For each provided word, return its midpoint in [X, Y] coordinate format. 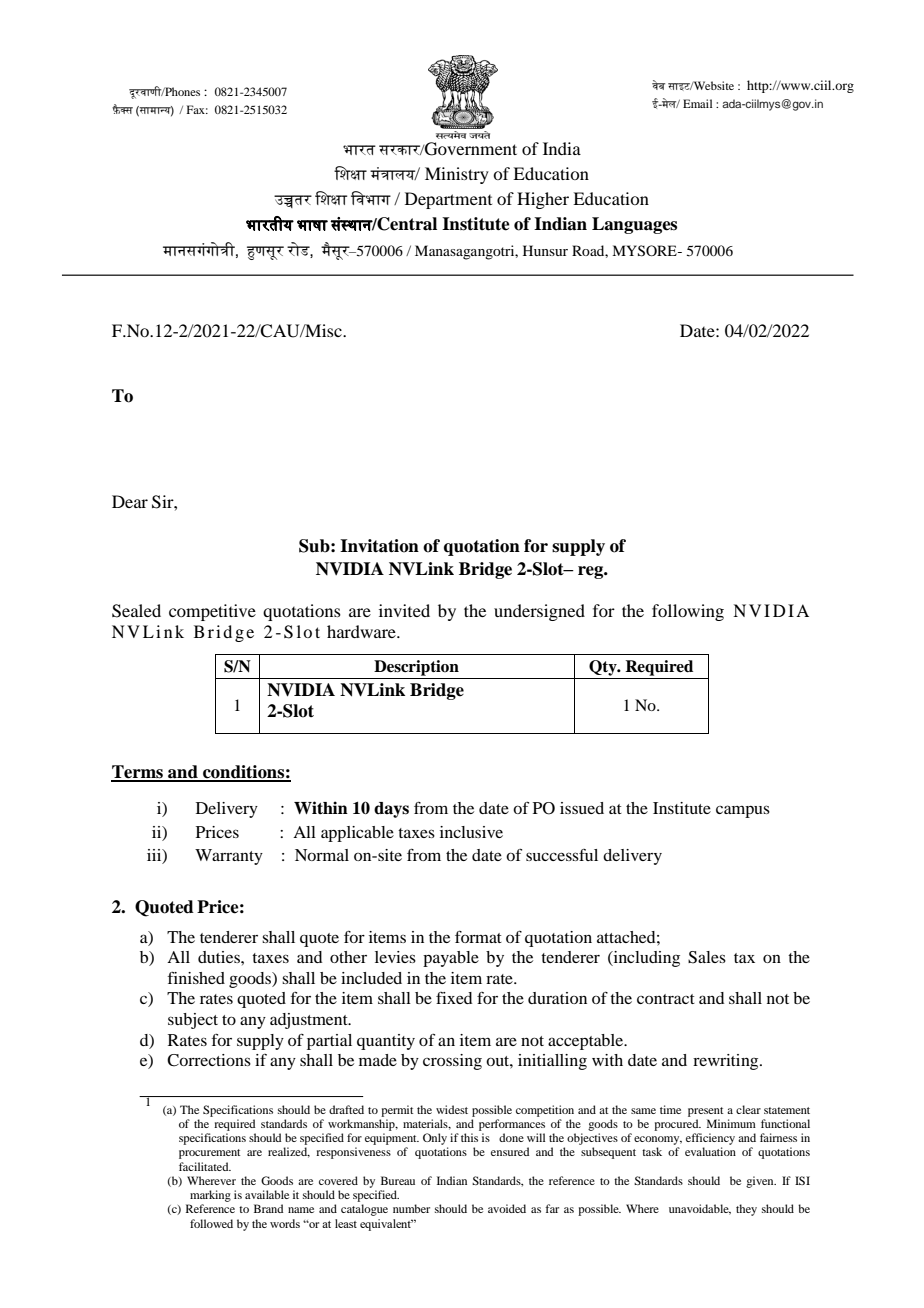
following [688, 612]
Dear [130, 501]
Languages [634, 225]
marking [209, 1197]
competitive [212, 612]
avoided [507, 1208]
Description [416, 668]
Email [697, 103]
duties [220, 957]
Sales [707, 957]
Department [448, 200]
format [478, 937]
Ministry [457, 175]
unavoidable [700, 1209]
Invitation [379, 546]
